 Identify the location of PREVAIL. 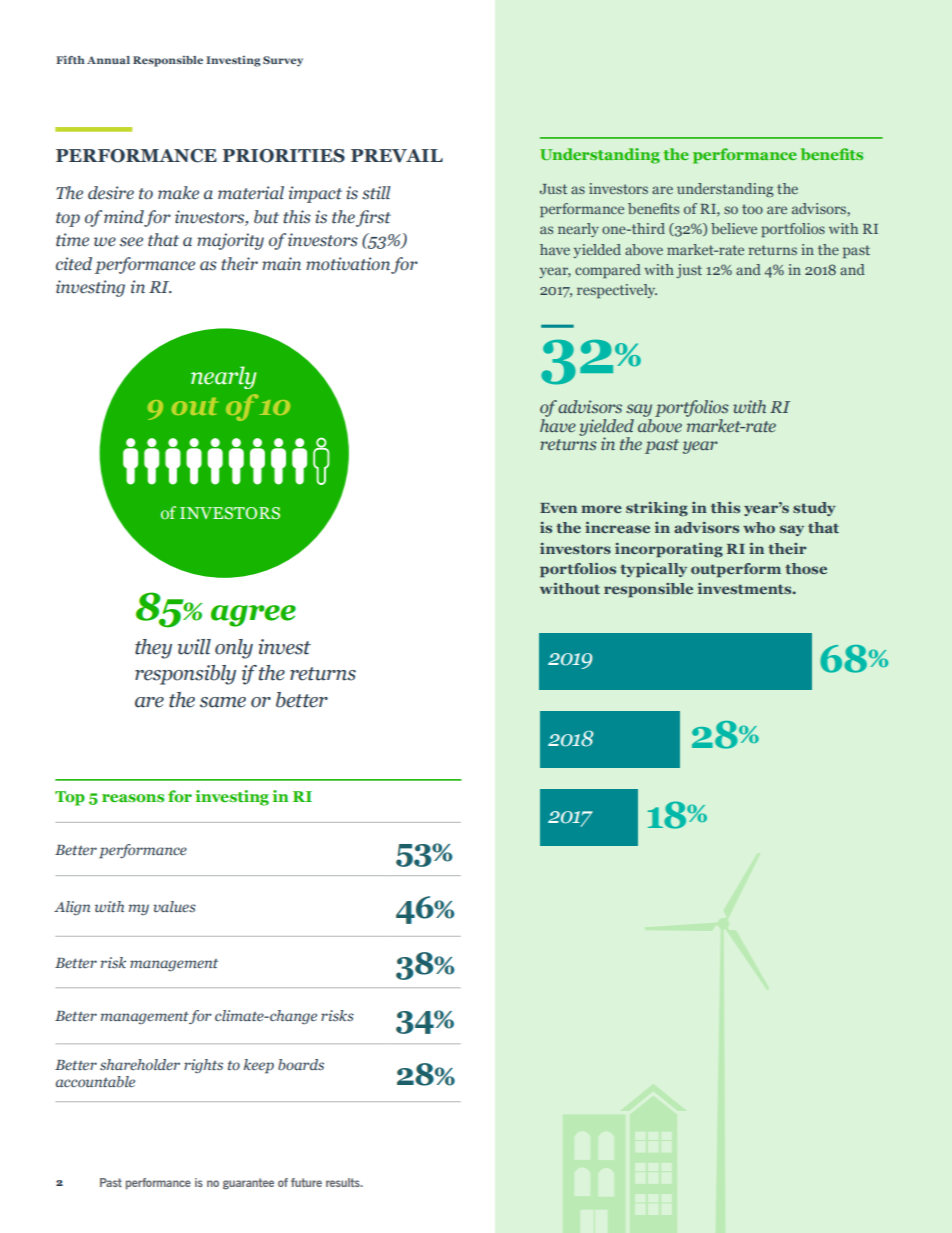
(397, 156).
